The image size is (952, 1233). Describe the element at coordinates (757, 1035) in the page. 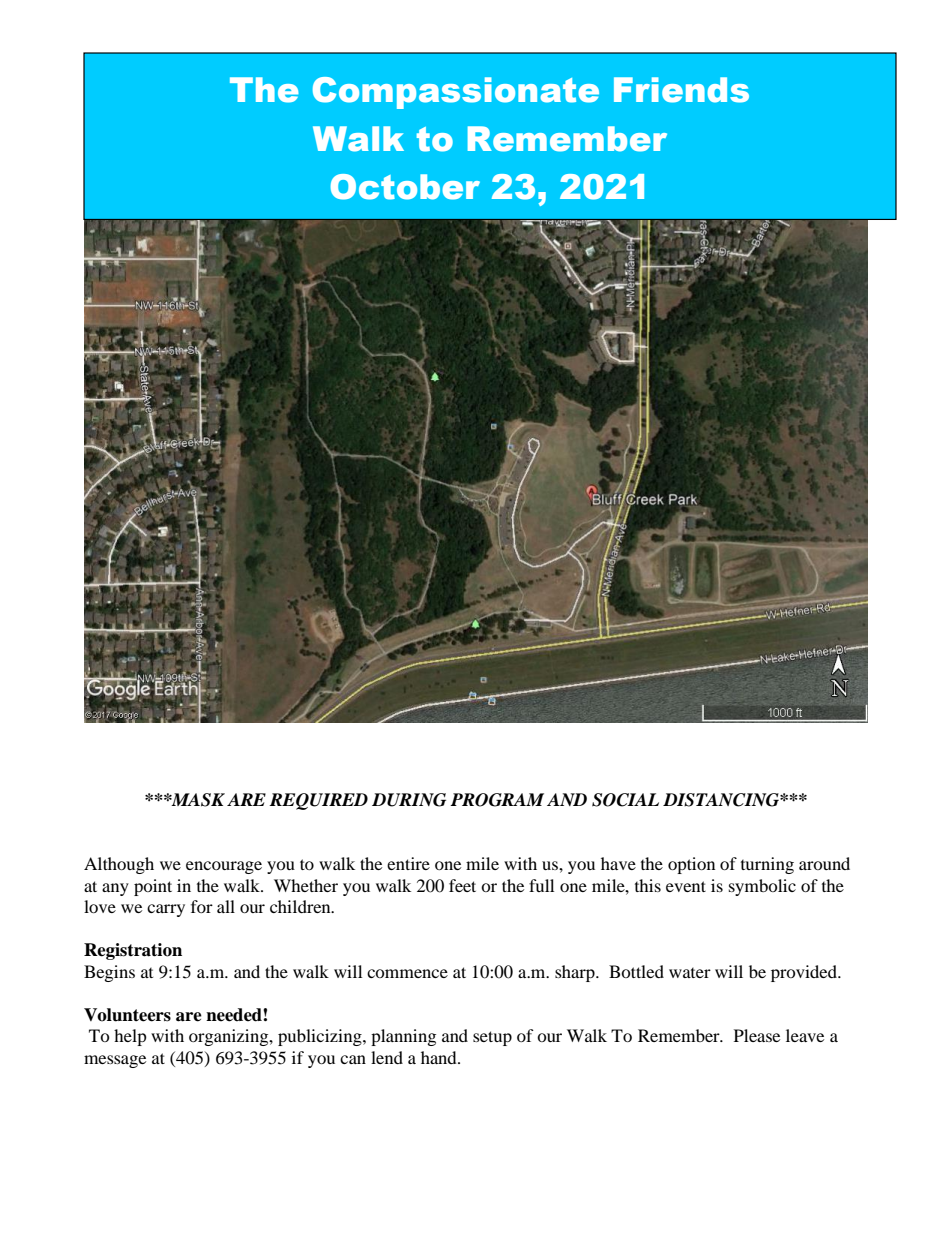

I see `Please` at that location.
